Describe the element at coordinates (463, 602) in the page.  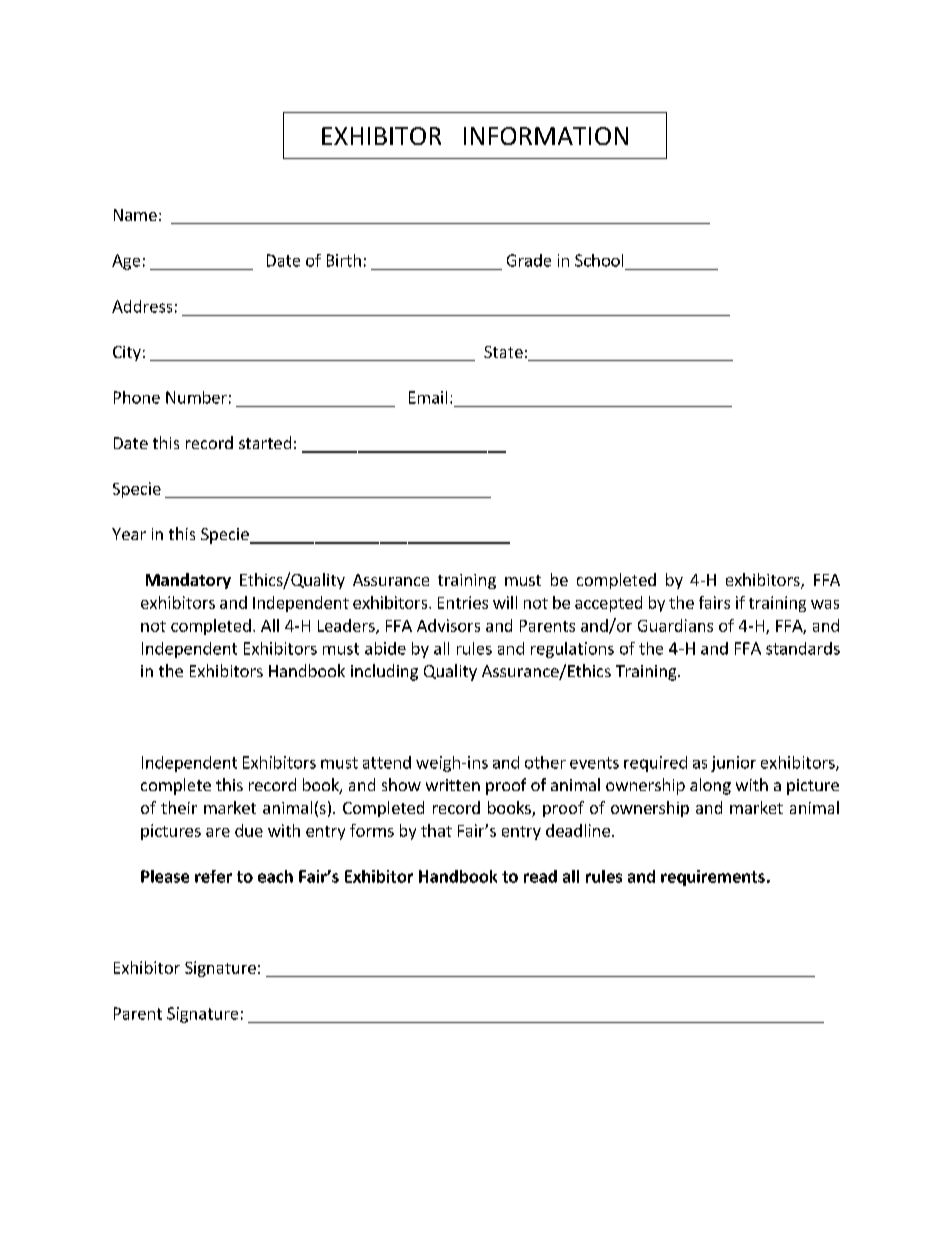
I see `Entries` at that location.
